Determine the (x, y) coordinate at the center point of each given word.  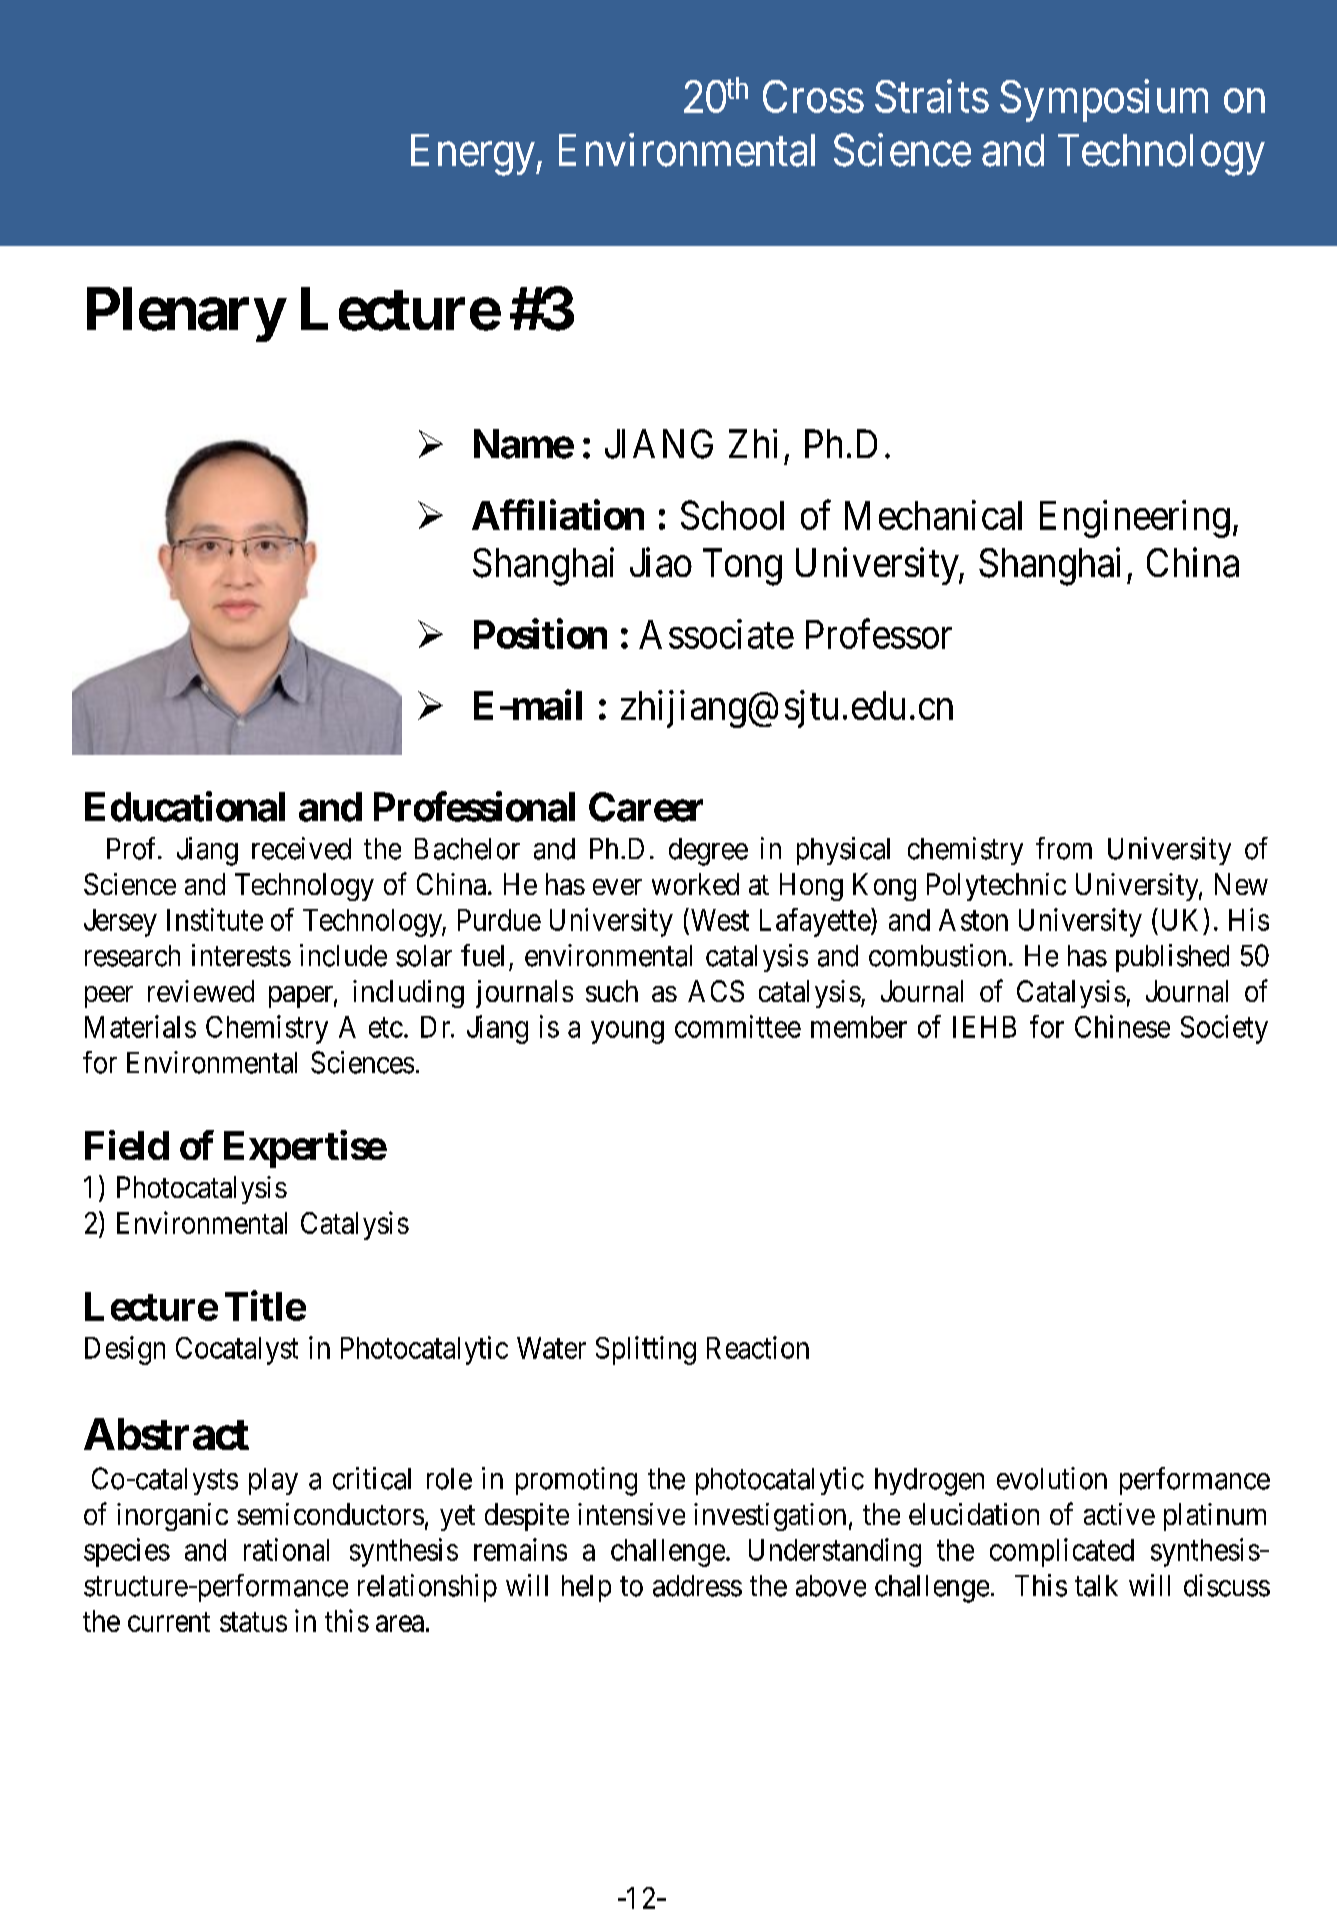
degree (708, 852)
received (301, 848)
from (1064, 848)
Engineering (1135, 519)
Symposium (1104, 101)
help (586, 1588)
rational (286, 1549)
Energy (474, 155)
